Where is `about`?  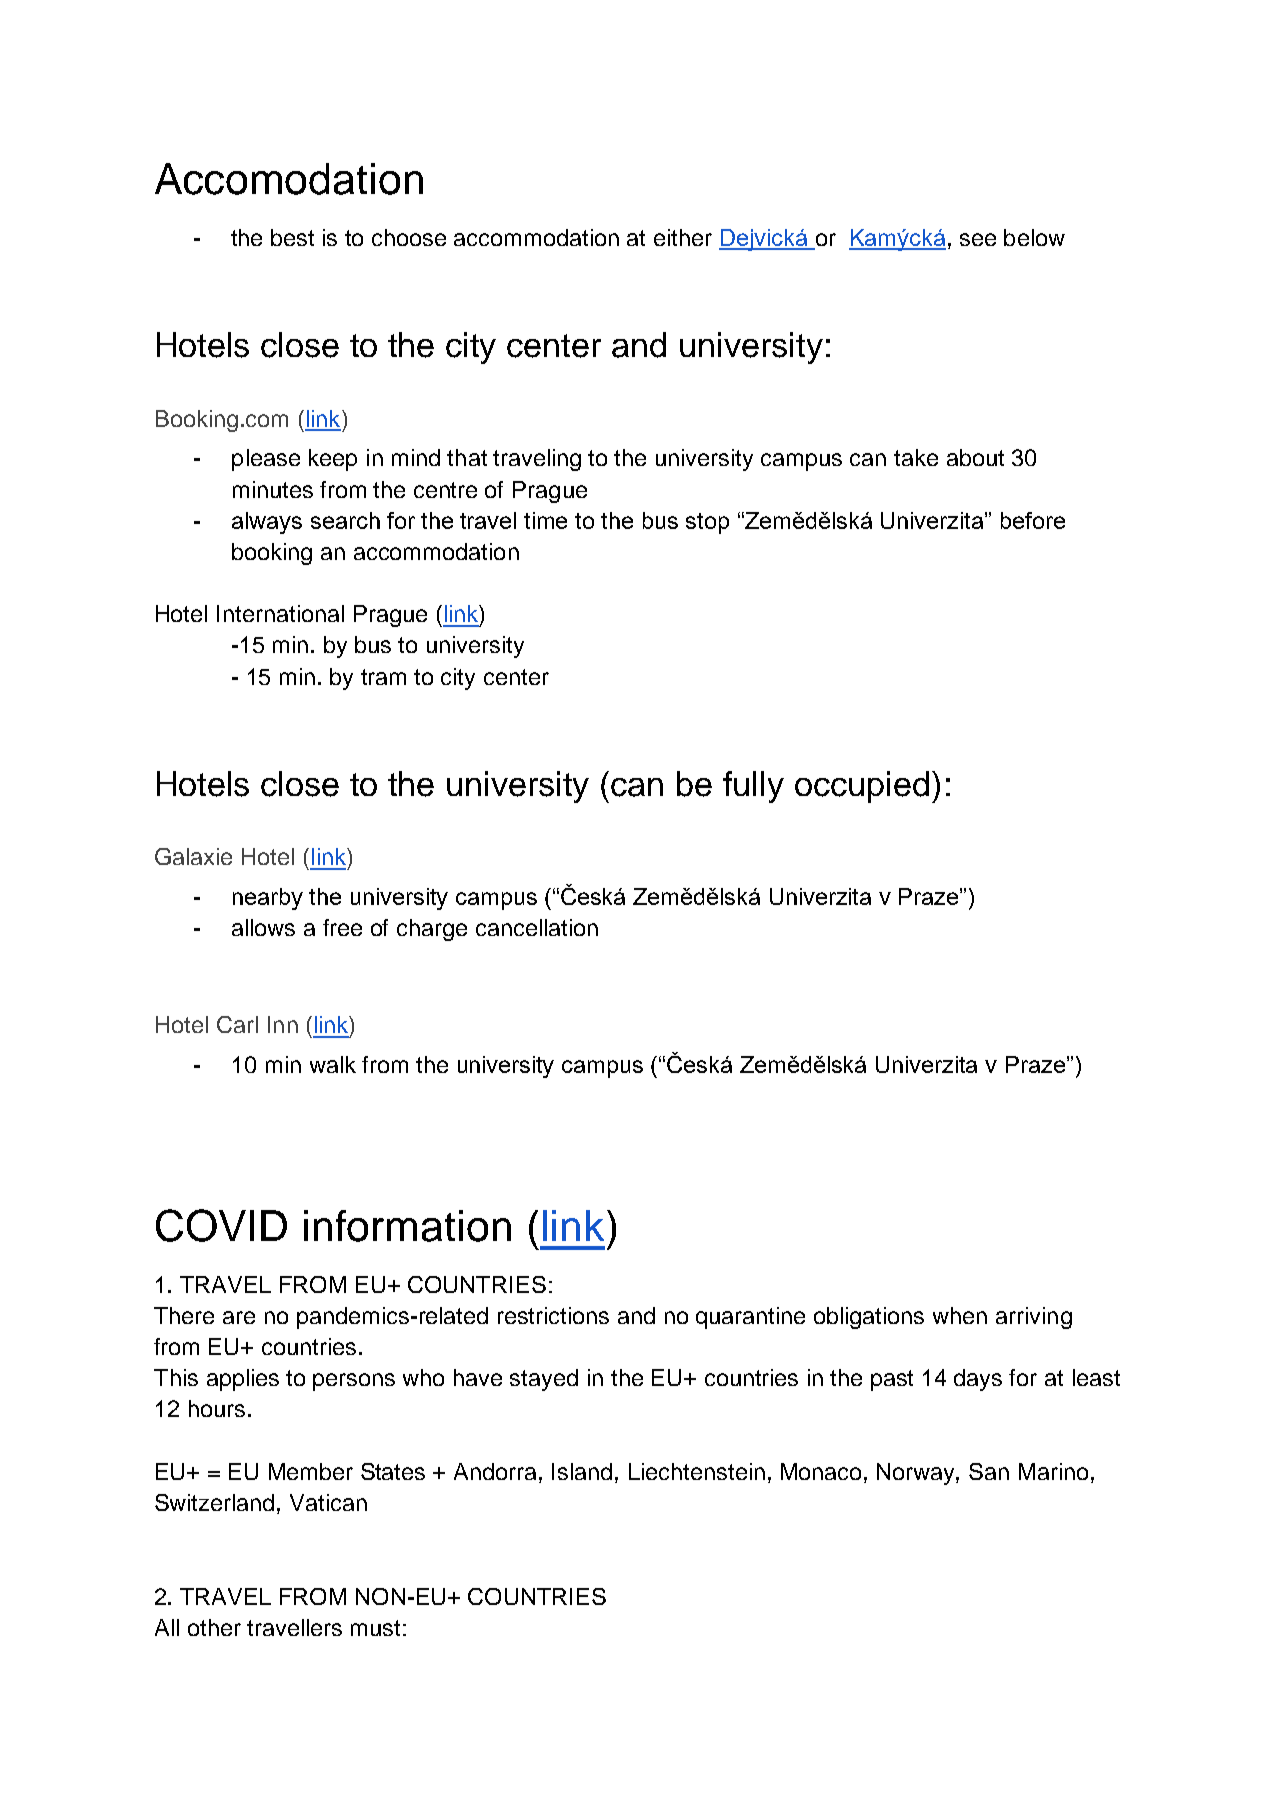 about is located at coordinates (975, 457).
